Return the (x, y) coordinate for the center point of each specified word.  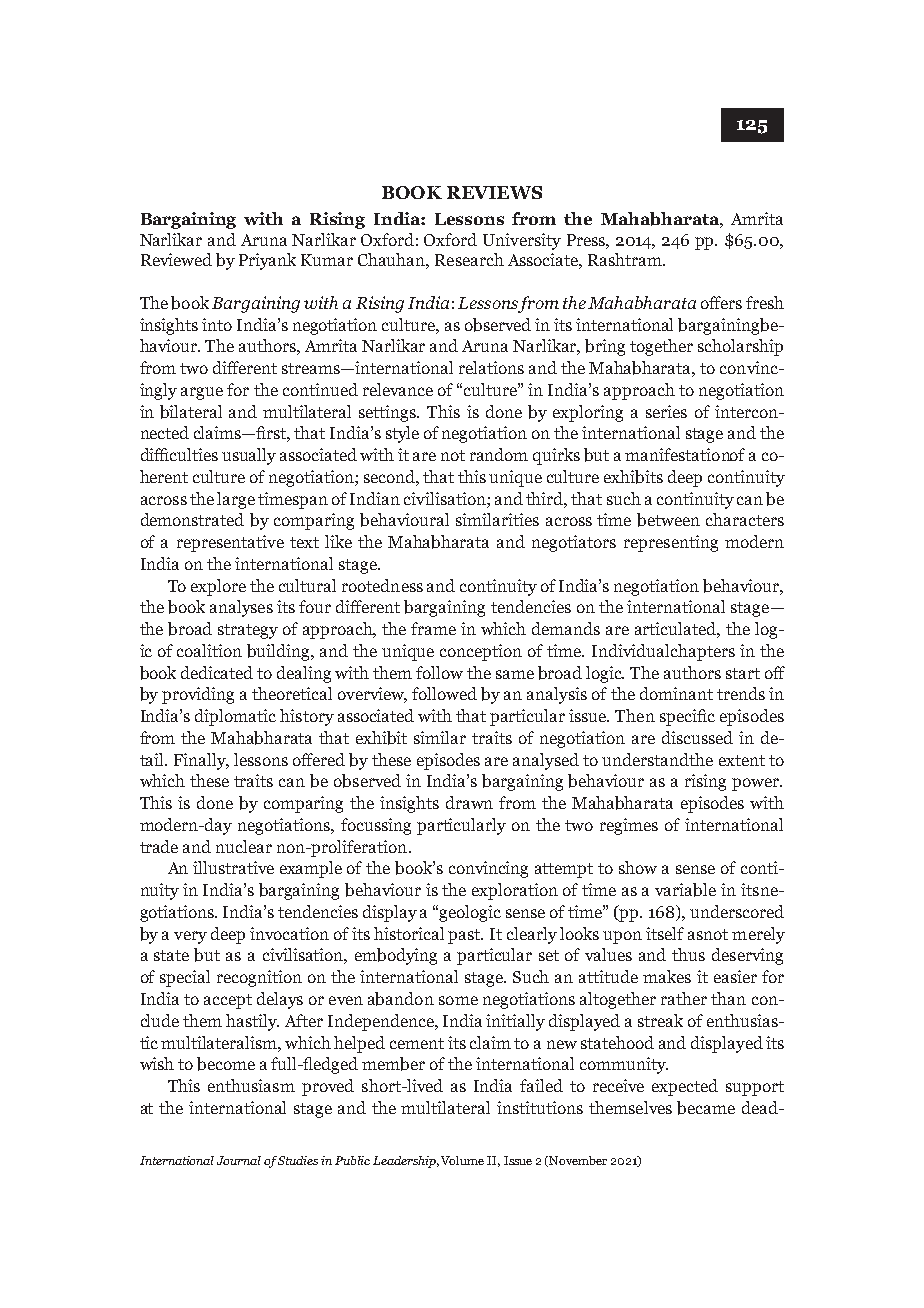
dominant (676, 693)
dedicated (217, 672)
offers (721, 302)
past (465, 936)
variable (685, 890)
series (666, 411)
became (706, 1108)
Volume (462, 1160)
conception (481, 652)
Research (469, 259)
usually (249, 456)
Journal (239, 1160)
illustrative (233, 867)
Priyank (267, 261)
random (499, 454)
